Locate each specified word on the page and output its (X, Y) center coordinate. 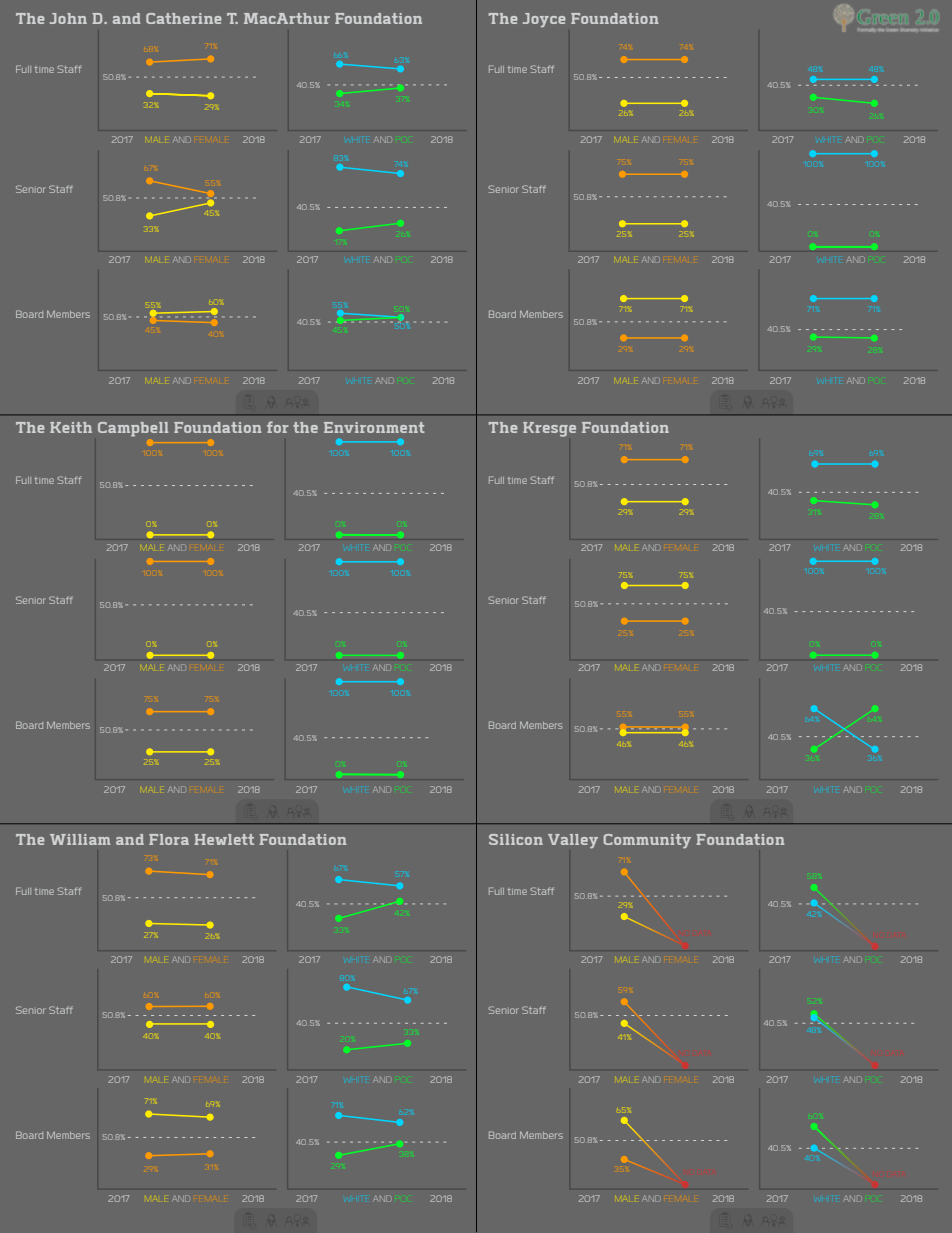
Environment (374, 427)
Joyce (544, 20)
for (278, 427)
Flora (169, 839)
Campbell (133, 429)
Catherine (183, 18)
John (68, 18)
